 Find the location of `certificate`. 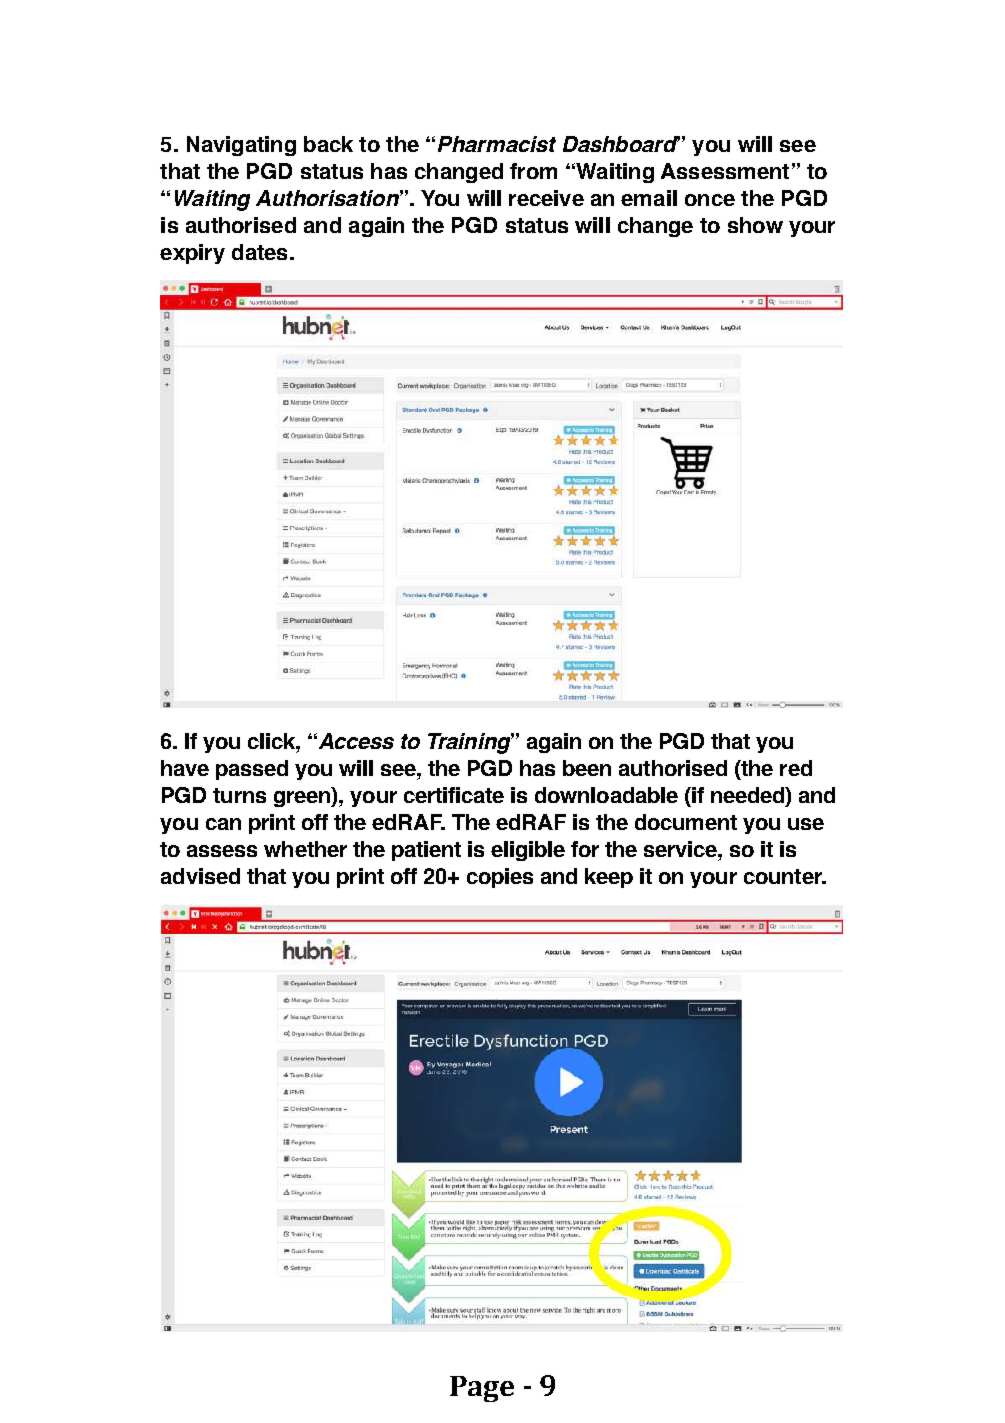

certificate is located at coordinates (454, 795).
